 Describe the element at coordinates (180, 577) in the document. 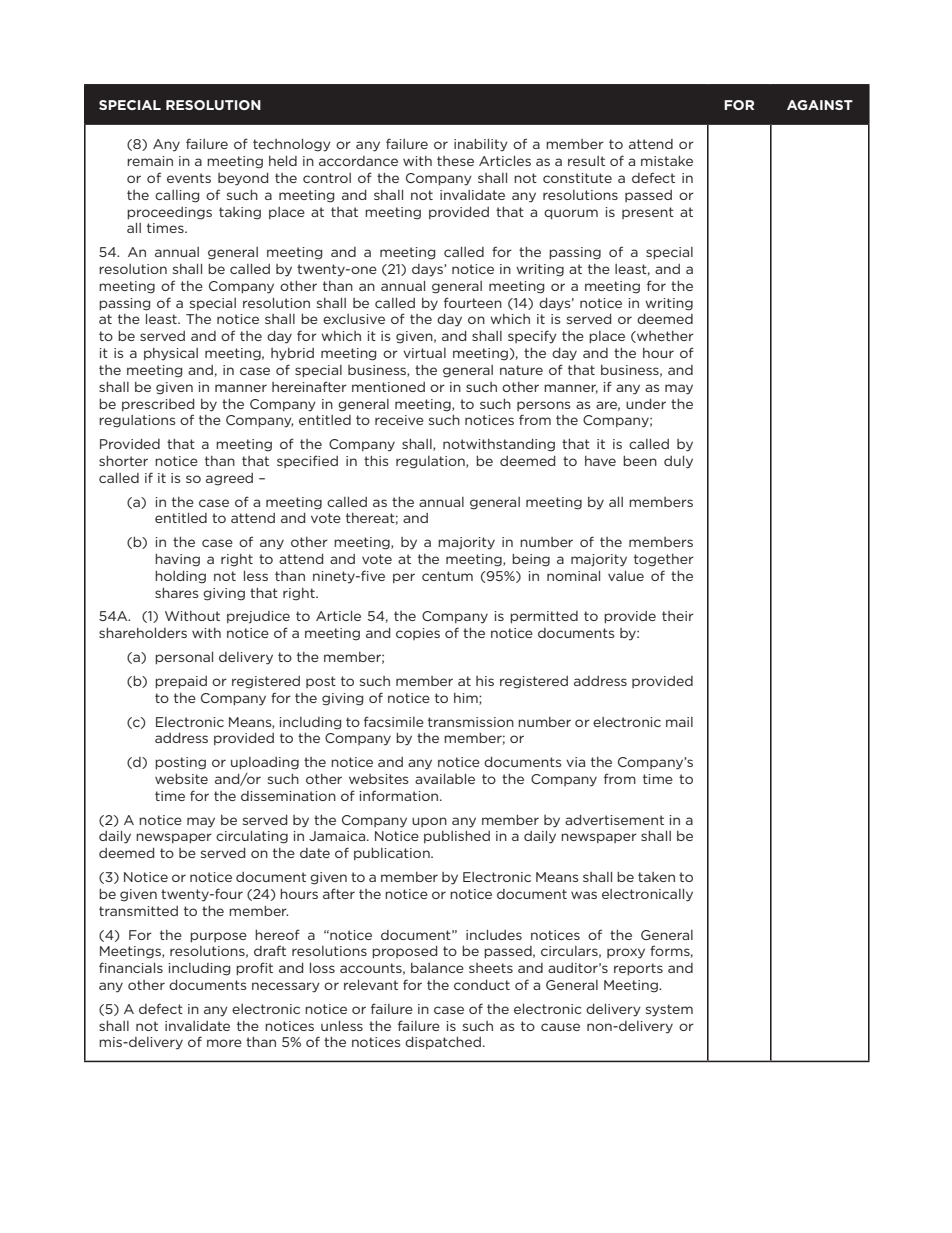

I see `holding` at that location.
